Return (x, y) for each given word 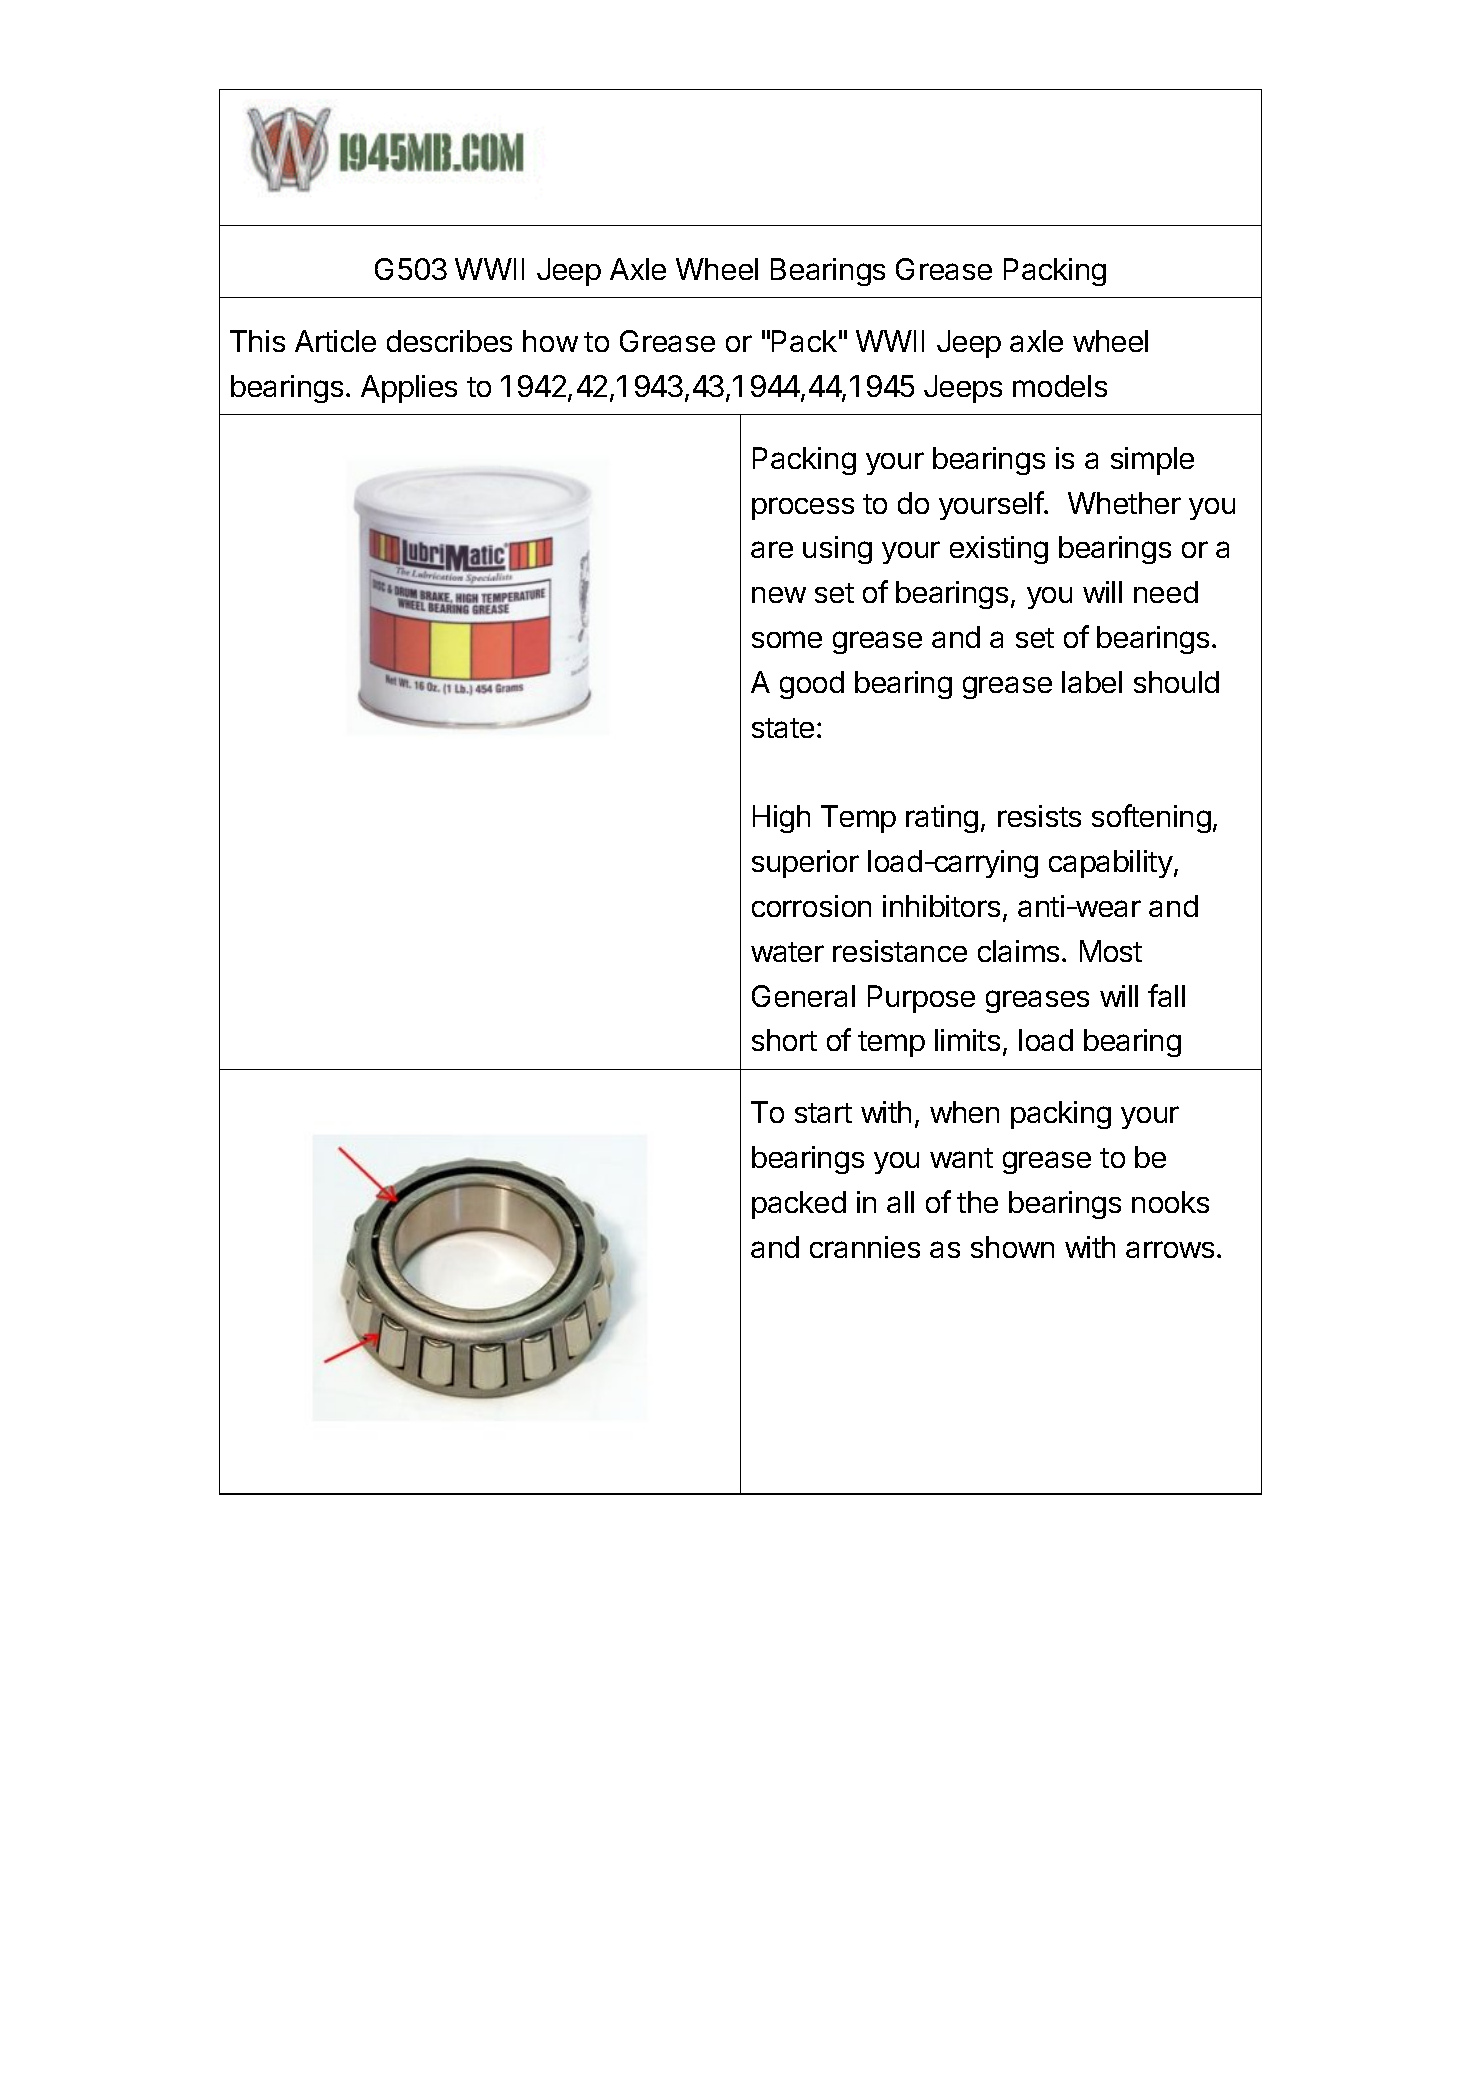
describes (449, 341)
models (1060, 386)
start (823, 1113)
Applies (409, 389)
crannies (865, 1247)
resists (1039, 816)
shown (1012, 1247)
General (803, 996)
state (783, 728)
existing (999, 550)
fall (1166, 995)
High (781, 819)
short (784, 1040)
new (779, 595)
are (772, 549)
